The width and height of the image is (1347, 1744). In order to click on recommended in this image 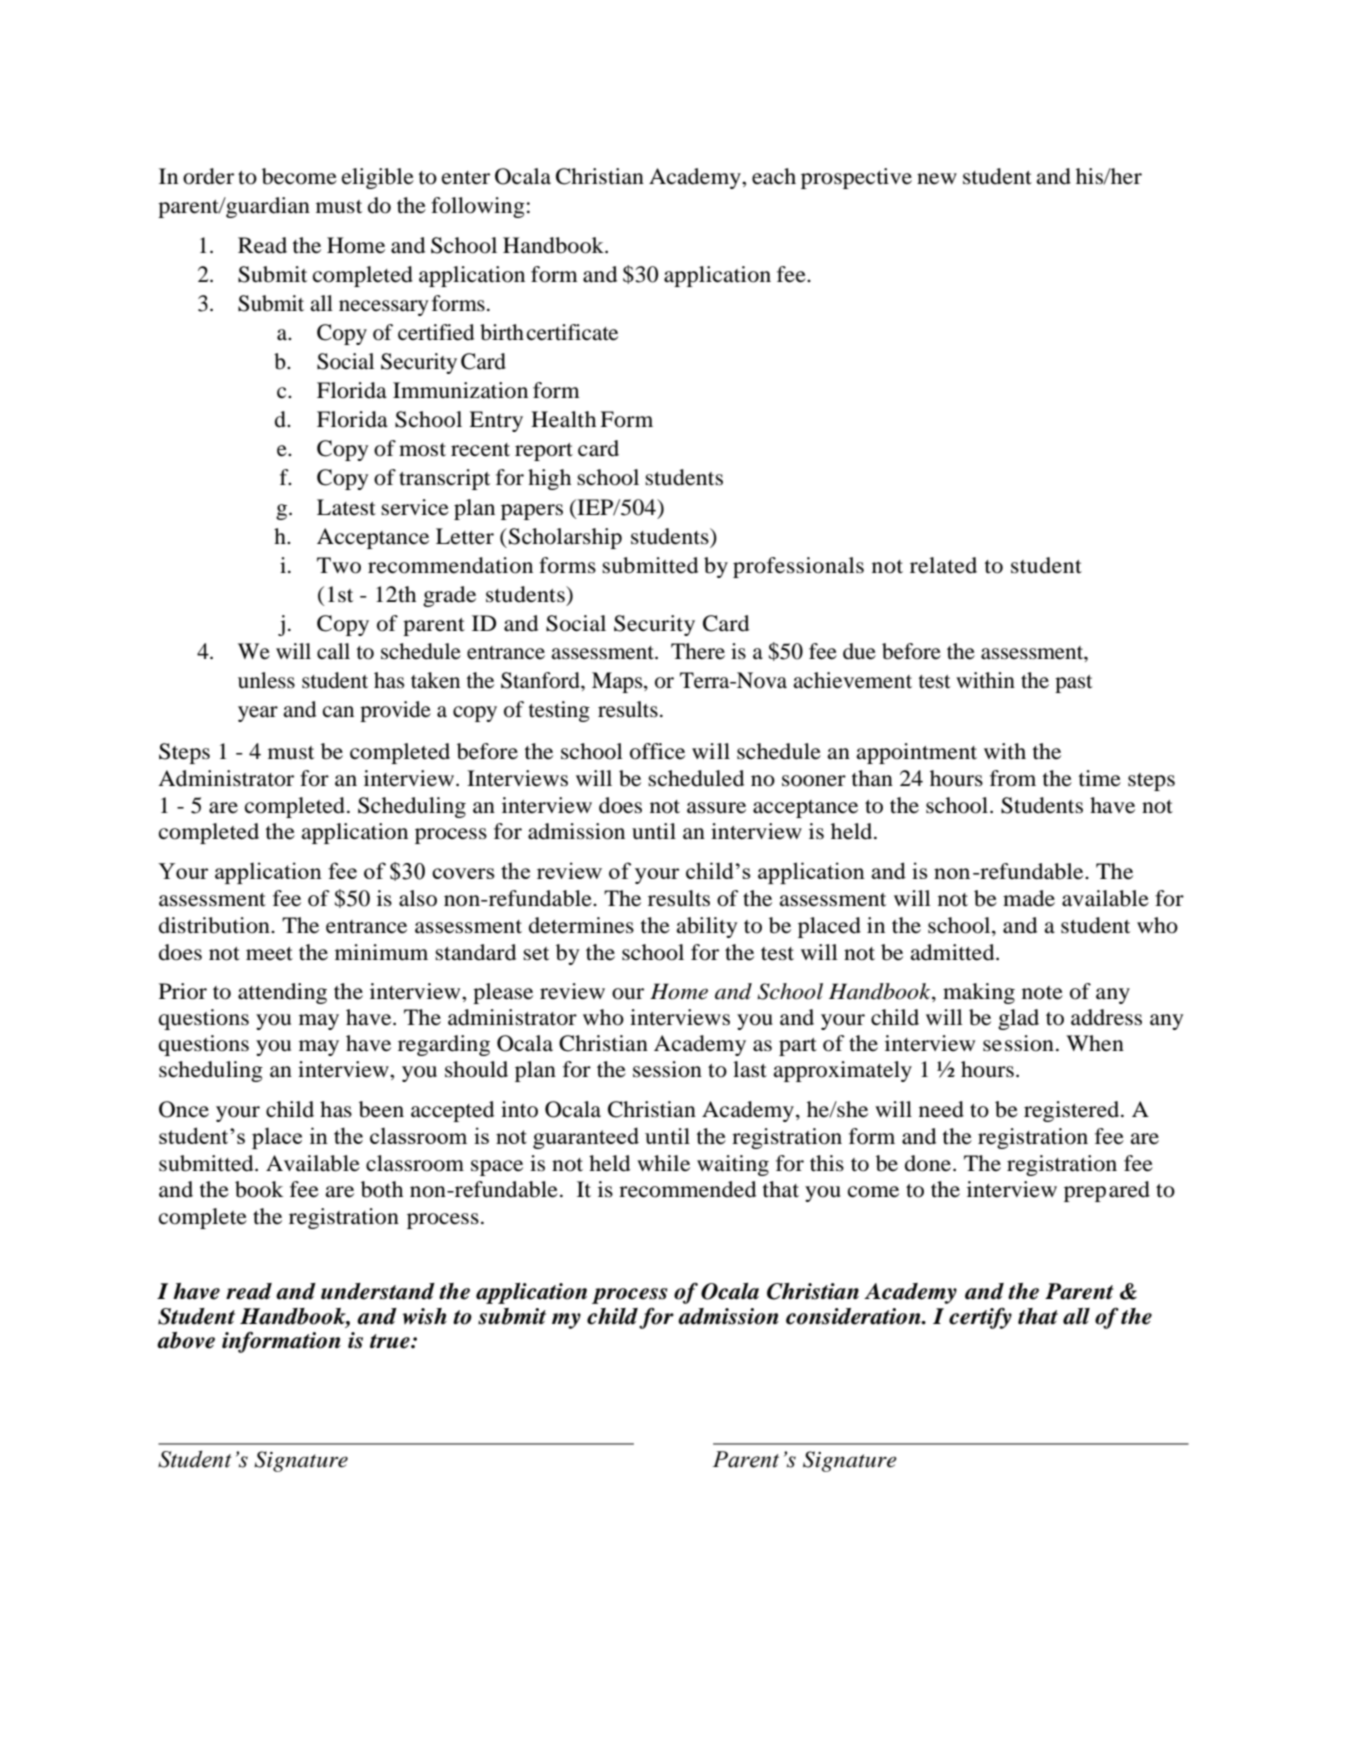, I will do `click(687, 1189)`.
